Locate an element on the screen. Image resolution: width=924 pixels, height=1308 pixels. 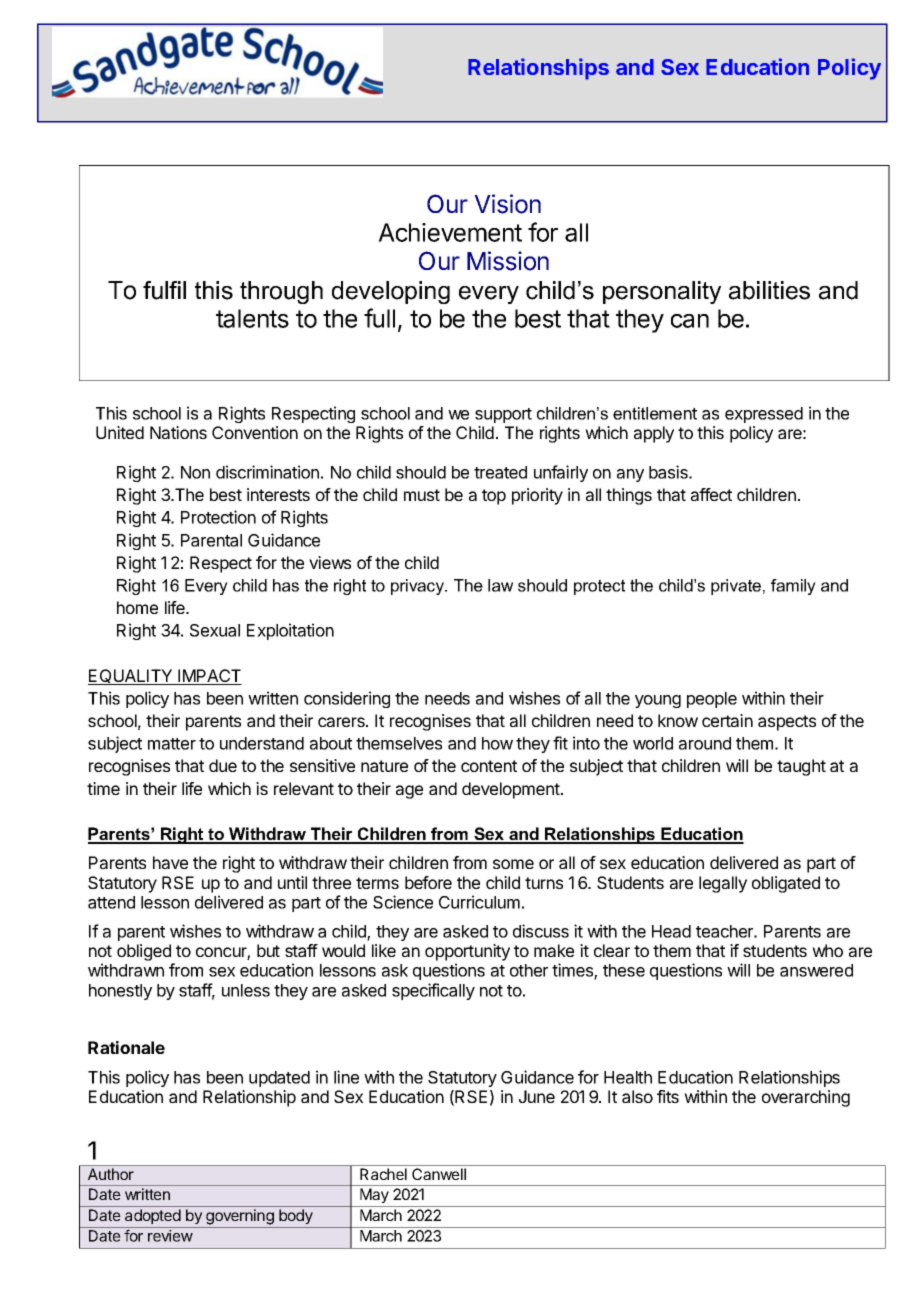
review is located at coordinates (170, 1236).
